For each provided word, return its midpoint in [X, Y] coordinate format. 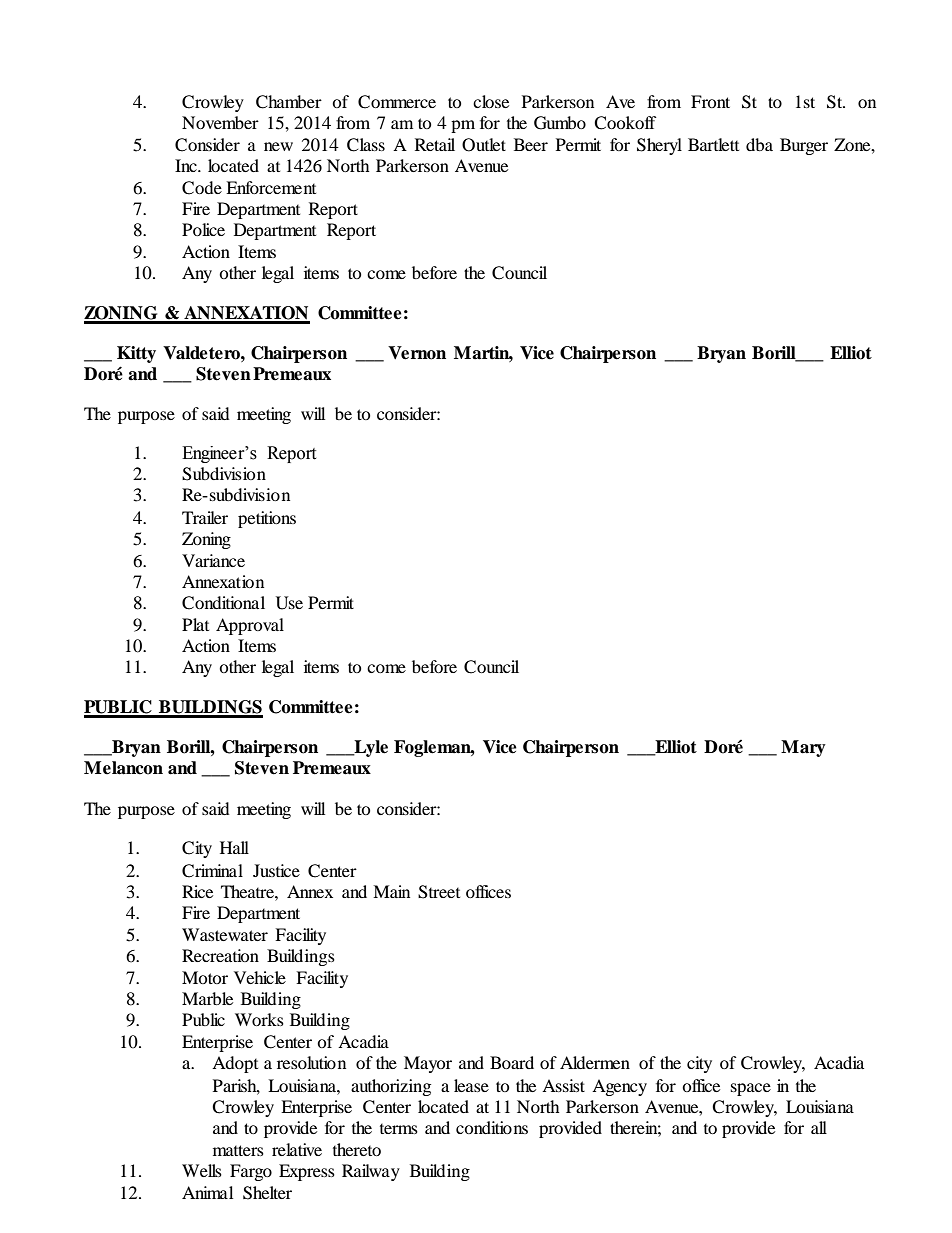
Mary [803, 748]
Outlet [484, 145]
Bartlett [713, 144]
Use [289, 603]
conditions [492, 1127]
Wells [202, 1170]
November [220, 122]
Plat [195, 624]
